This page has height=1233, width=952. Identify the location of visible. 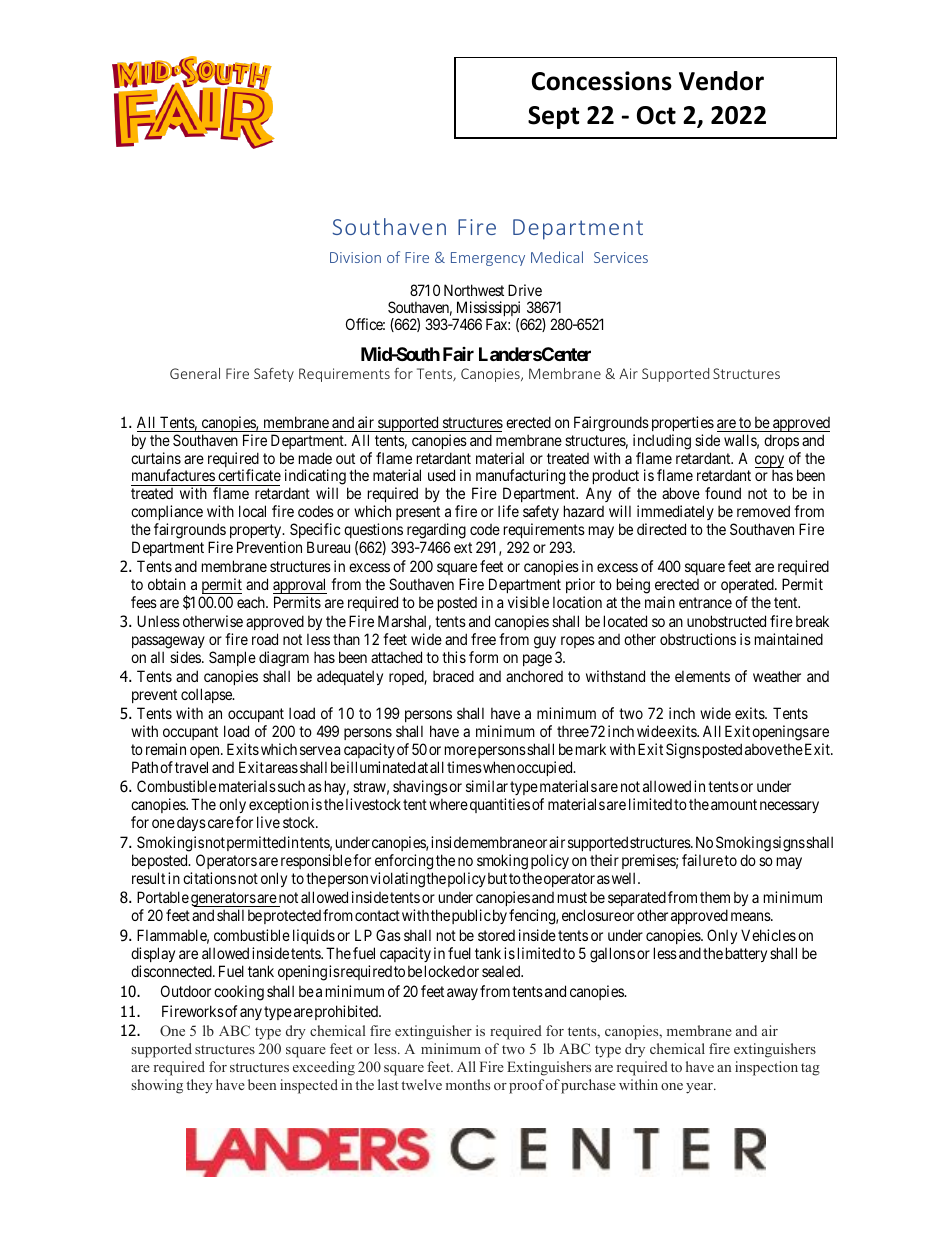
(528, 602).
